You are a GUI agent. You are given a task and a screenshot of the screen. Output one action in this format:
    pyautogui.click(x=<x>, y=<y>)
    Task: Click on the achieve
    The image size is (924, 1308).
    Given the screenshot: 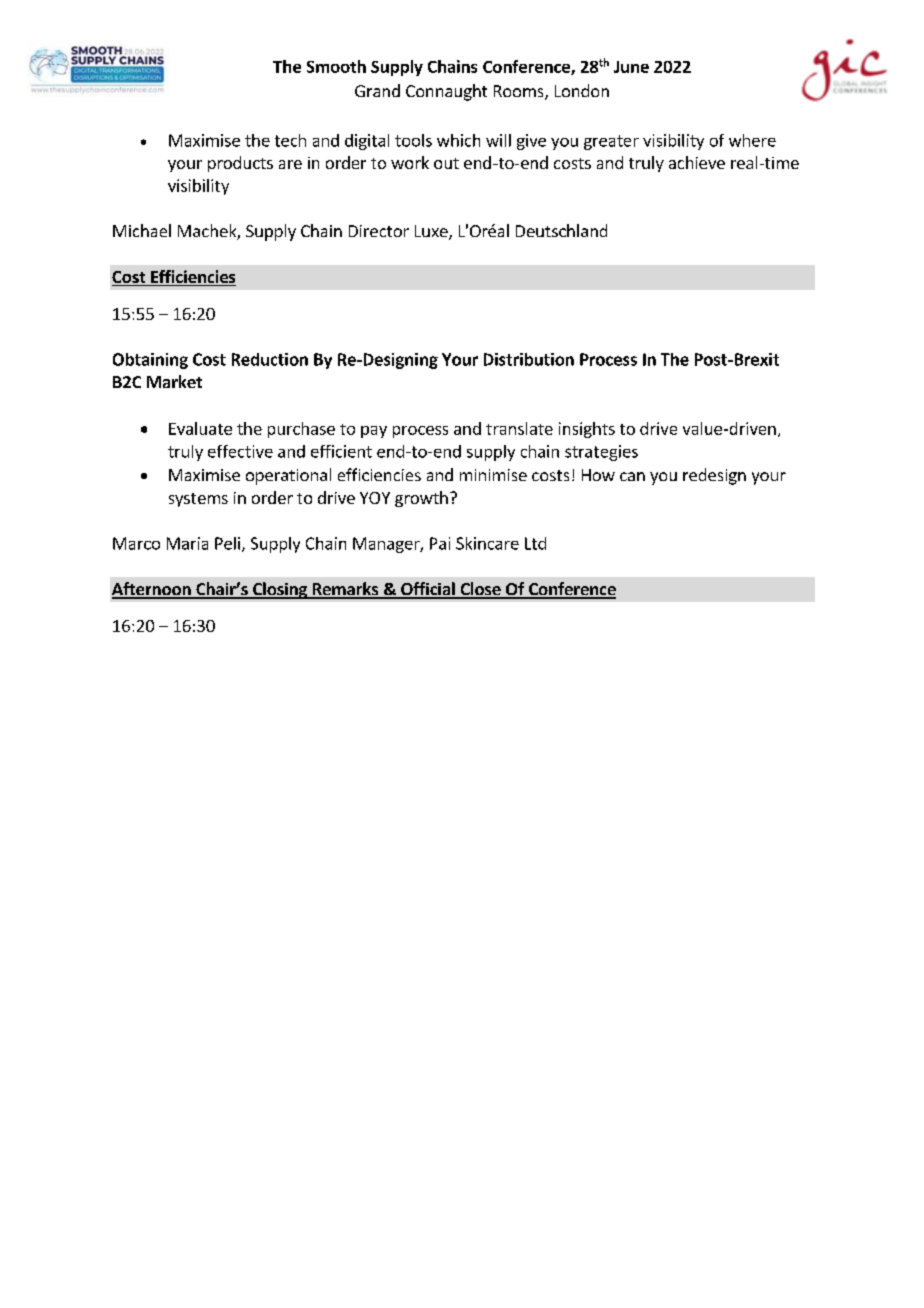 What is the action you would take?
    pyautogui.click(x=697, y=162)
